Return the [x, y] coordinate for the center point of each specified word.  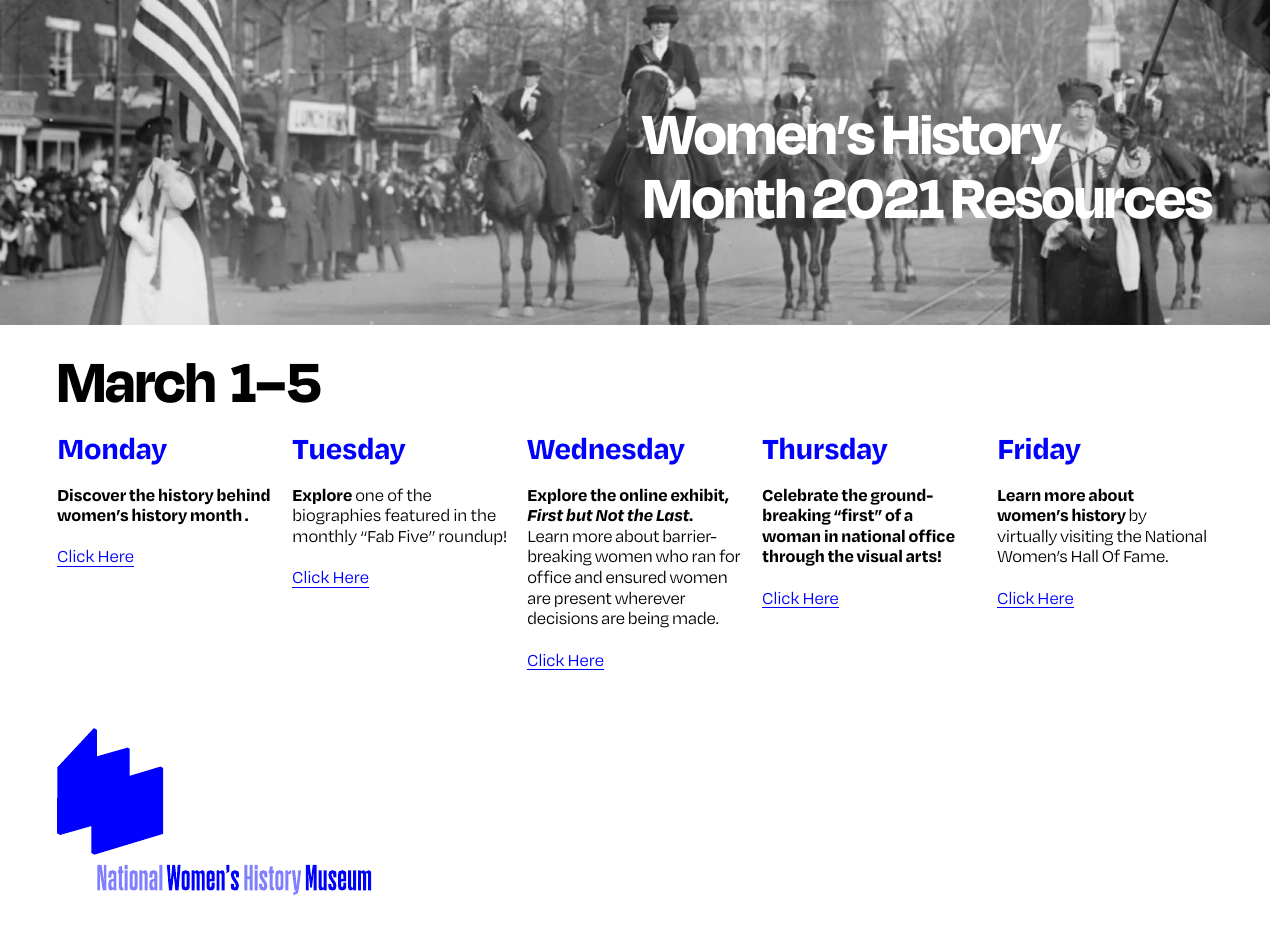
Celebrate [800, 495]
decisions [563, 618]
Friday [1040, 451]
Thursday [825, 451]
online [643, 495]
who [672, 555]
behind [243, 495]
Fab [380, 535]
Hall [1085, 556]
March [137, 383]
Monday [113, 451]
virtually [1027, 537]
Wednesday [606, 451]
